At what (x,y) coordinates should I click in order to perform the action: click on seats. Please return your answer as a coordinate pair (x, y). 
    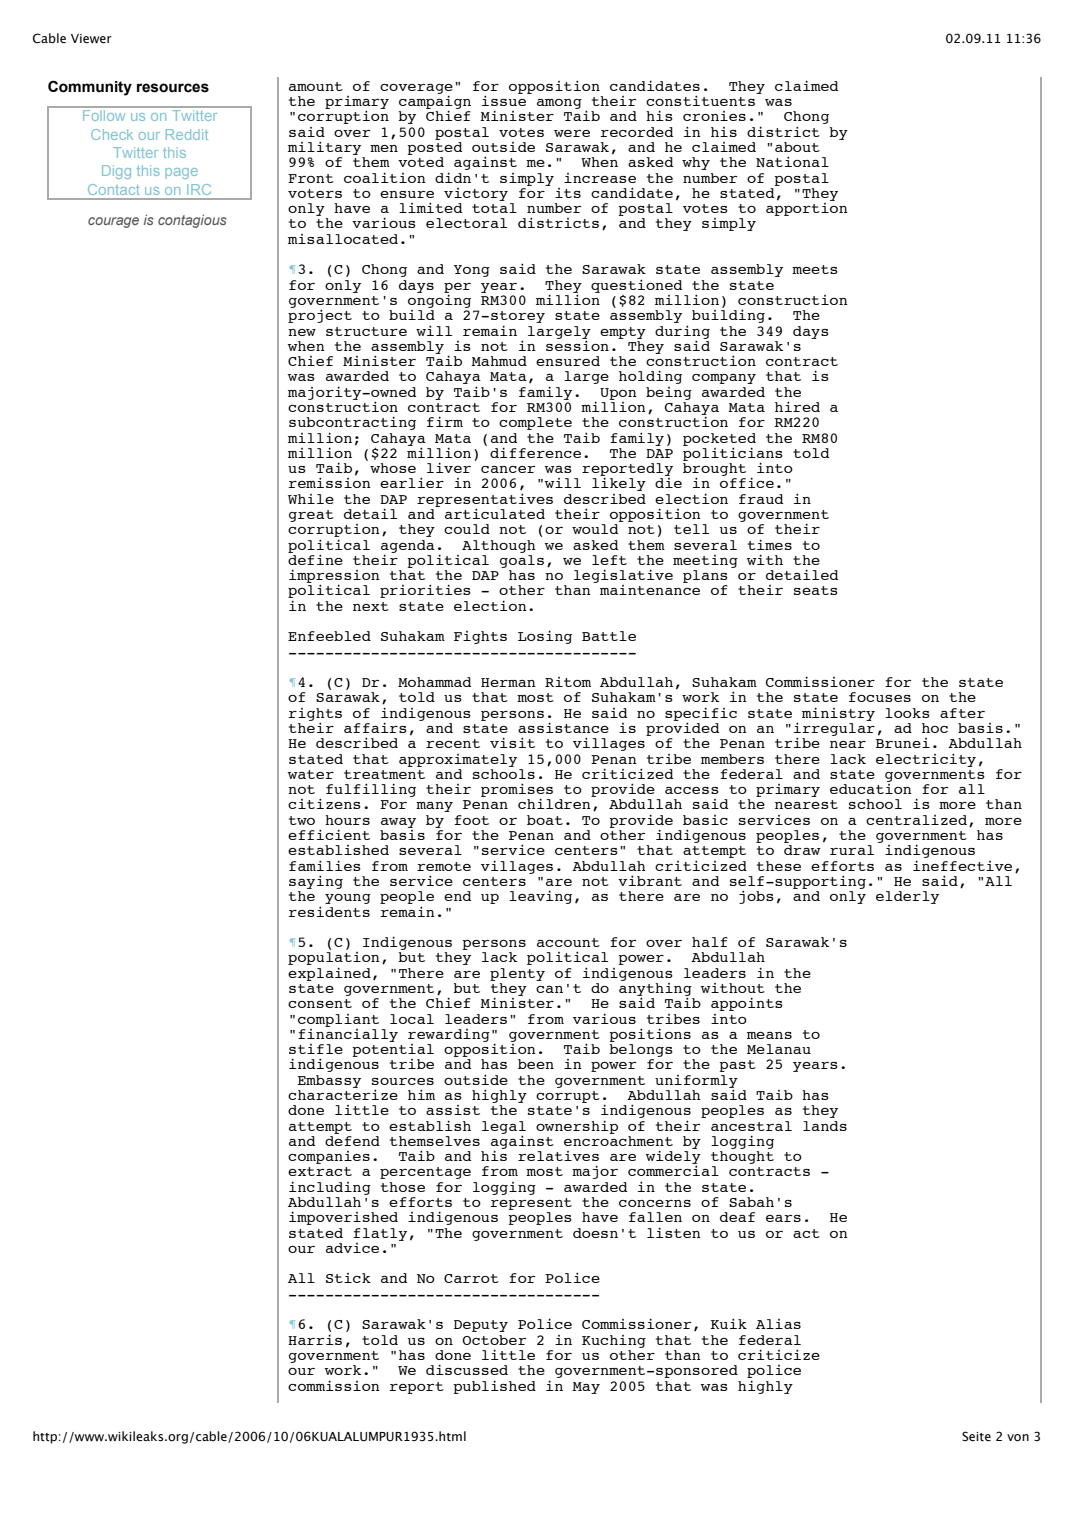
    Looking at the image, I should click on (816, 590).
